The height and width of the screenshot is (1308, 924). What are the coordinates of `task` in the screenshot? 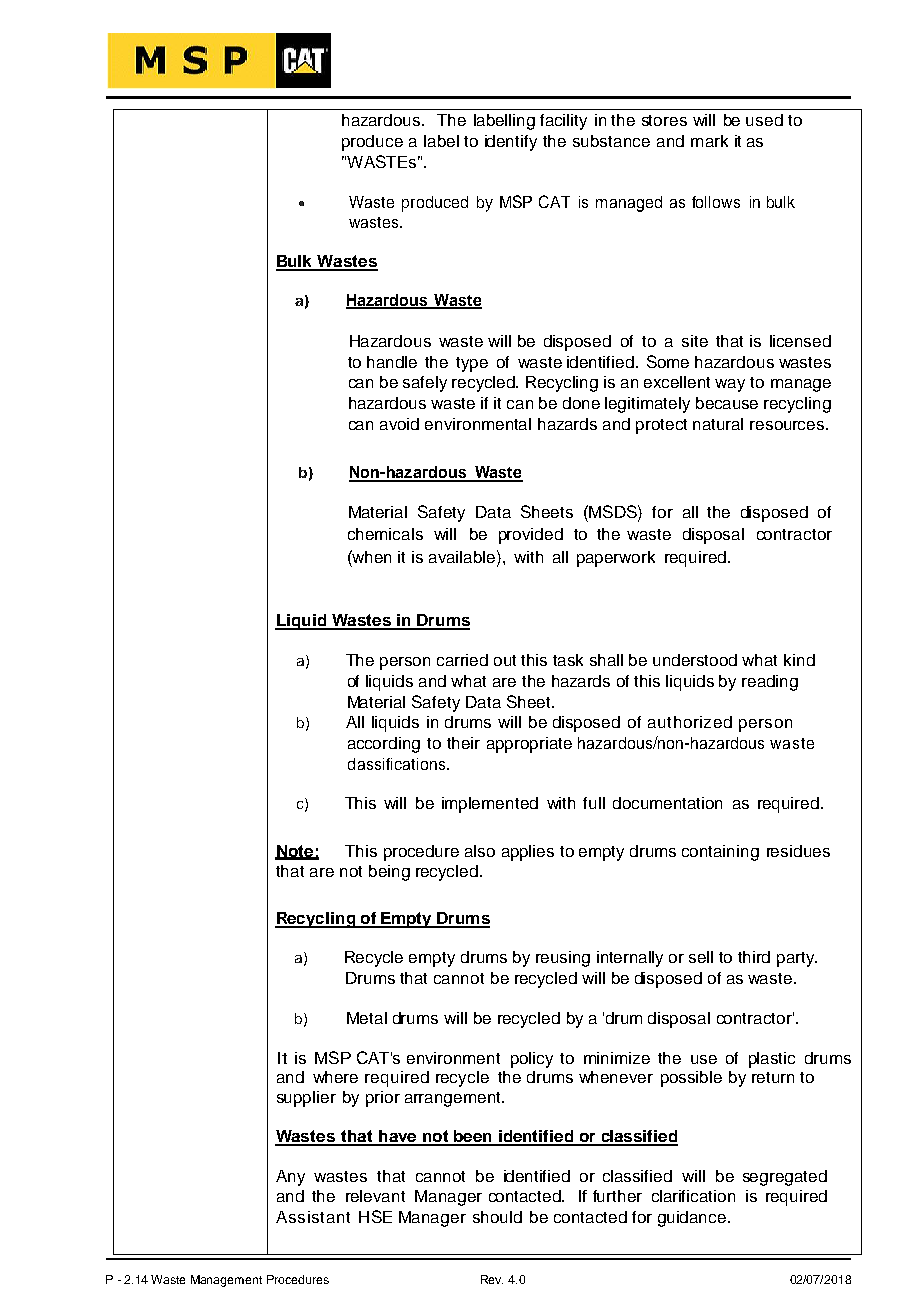 It's located at (568, 660).
